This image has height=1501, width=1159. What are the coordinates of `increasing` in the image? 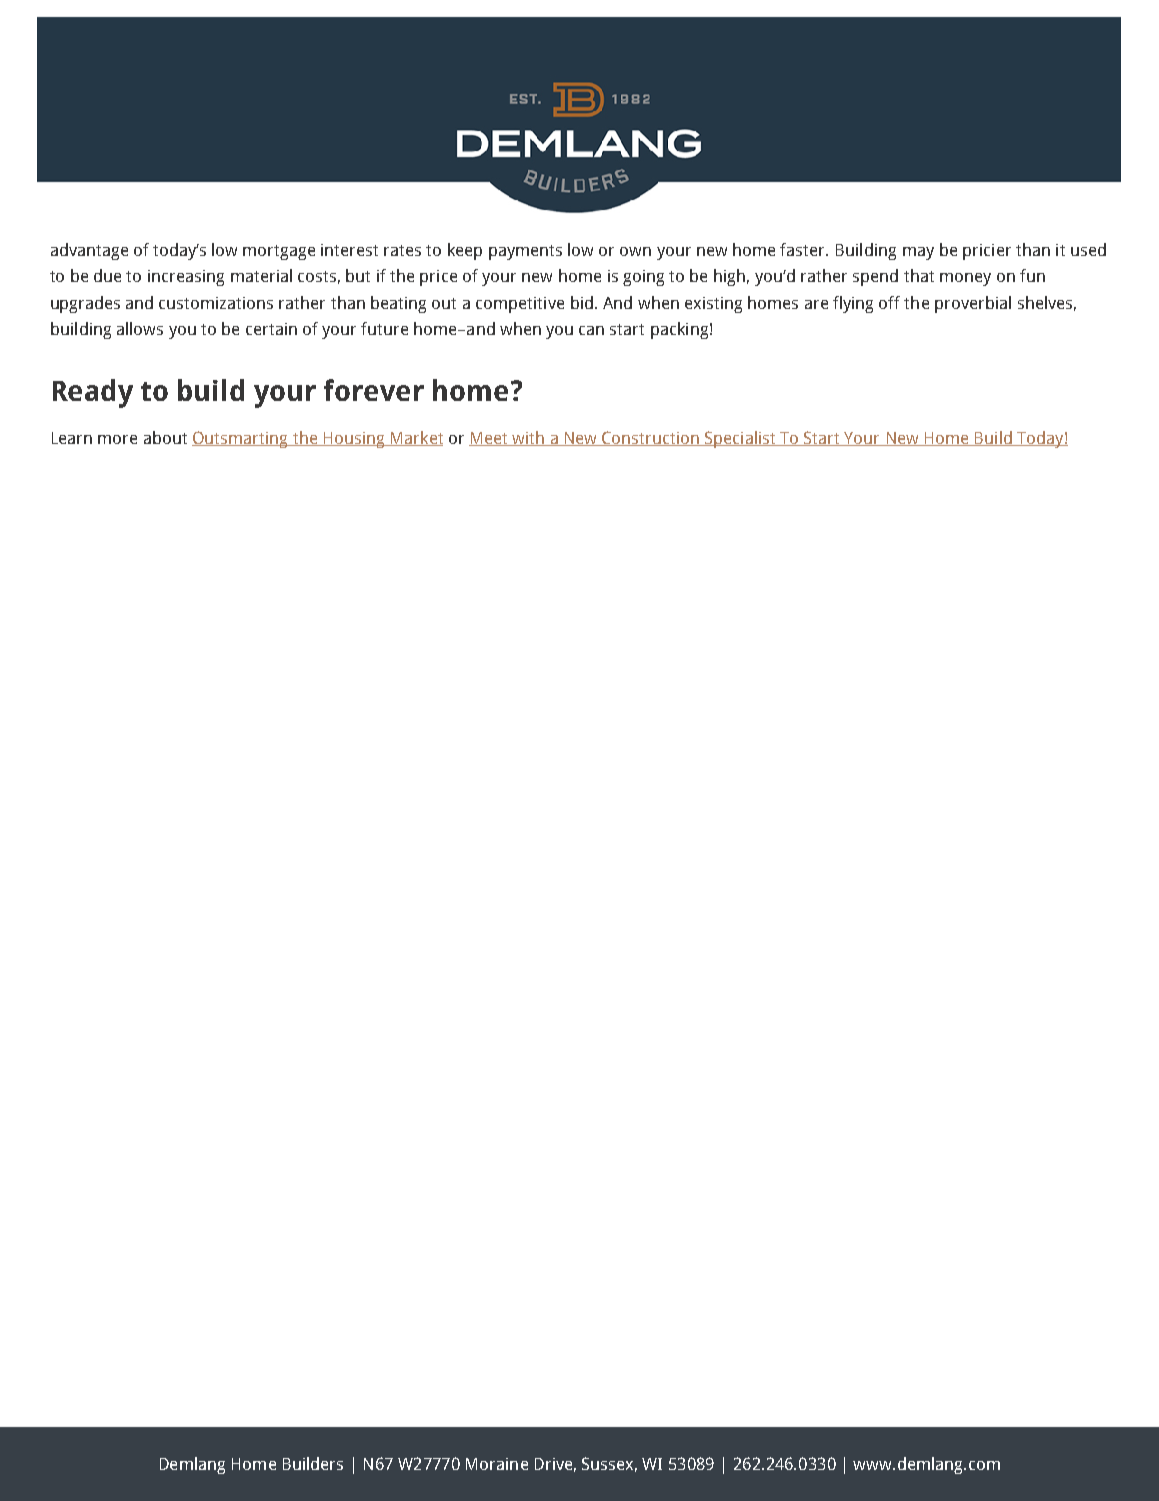 It's located at (186, 278).
